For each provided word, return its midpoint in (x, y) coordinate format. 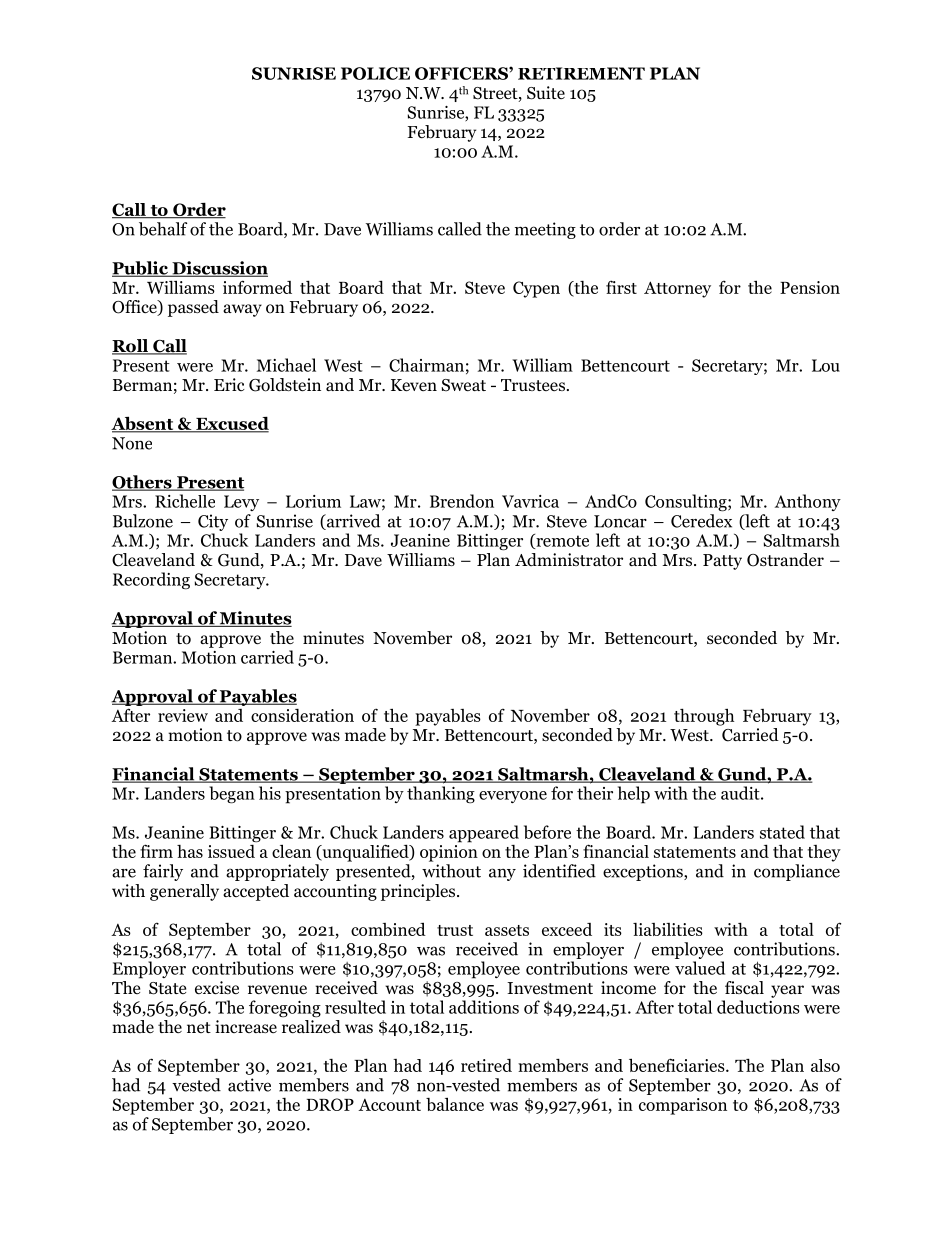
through (704, 717)
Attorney (677, 289)
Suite (546, 93)
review (183, 715)
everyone (513, 797)
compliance (797, 872)
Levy (241, 503)
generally (184, 892)
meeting (545, 230)
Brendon (462, 501)
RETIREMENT (581, 73)
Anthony (808, 502)
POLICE (375, 73)
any (502, 874)
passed (193, 308)
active (249, 1085)
